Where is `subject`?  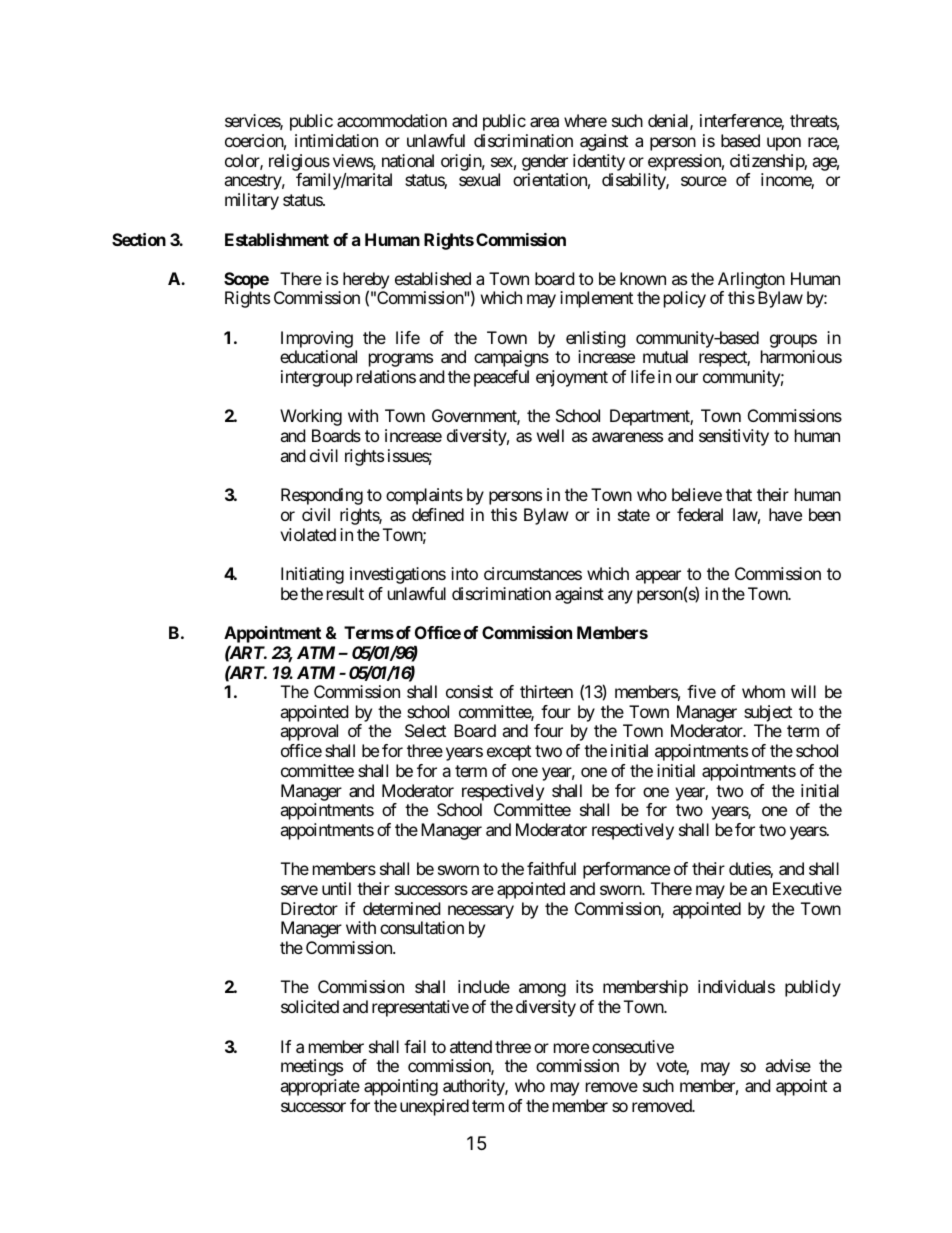 subject is located at coordinates (768, 713).
